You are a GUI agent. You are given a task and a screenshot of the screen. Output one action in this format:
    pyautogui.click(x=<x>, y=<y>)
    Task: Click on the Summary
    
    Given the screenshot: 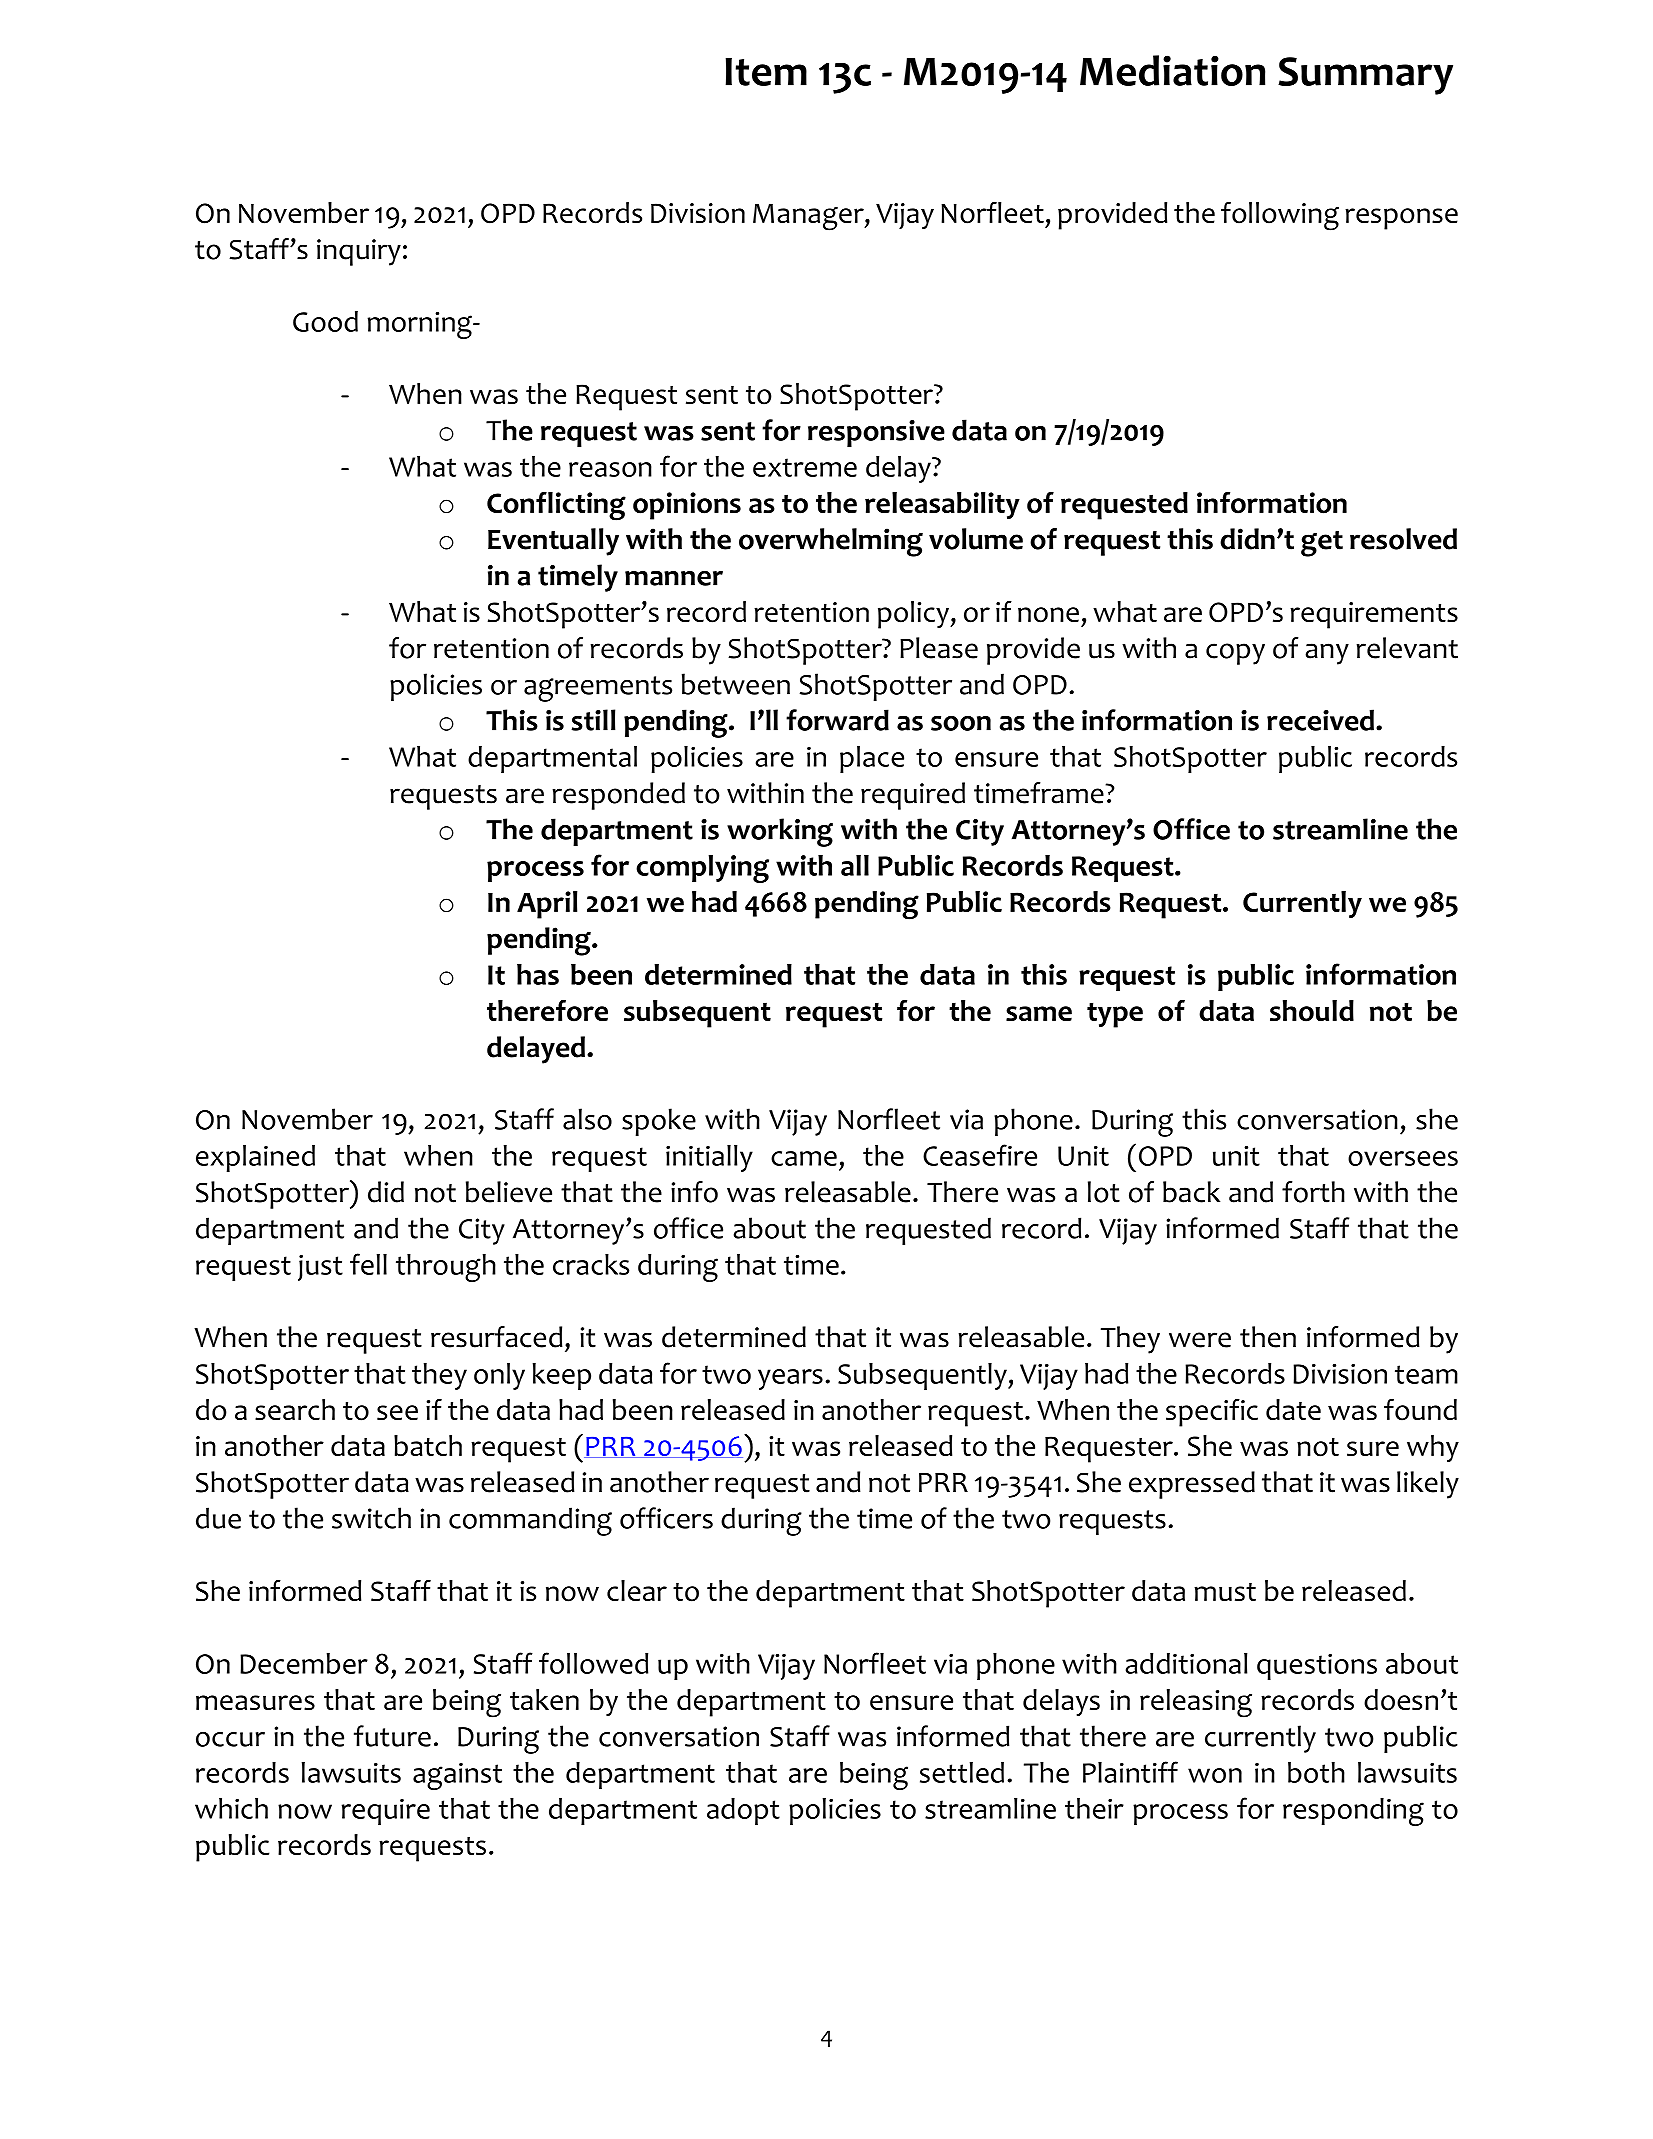 What is the action you would take?
    pyautogui.click(x=1365, y=76)
